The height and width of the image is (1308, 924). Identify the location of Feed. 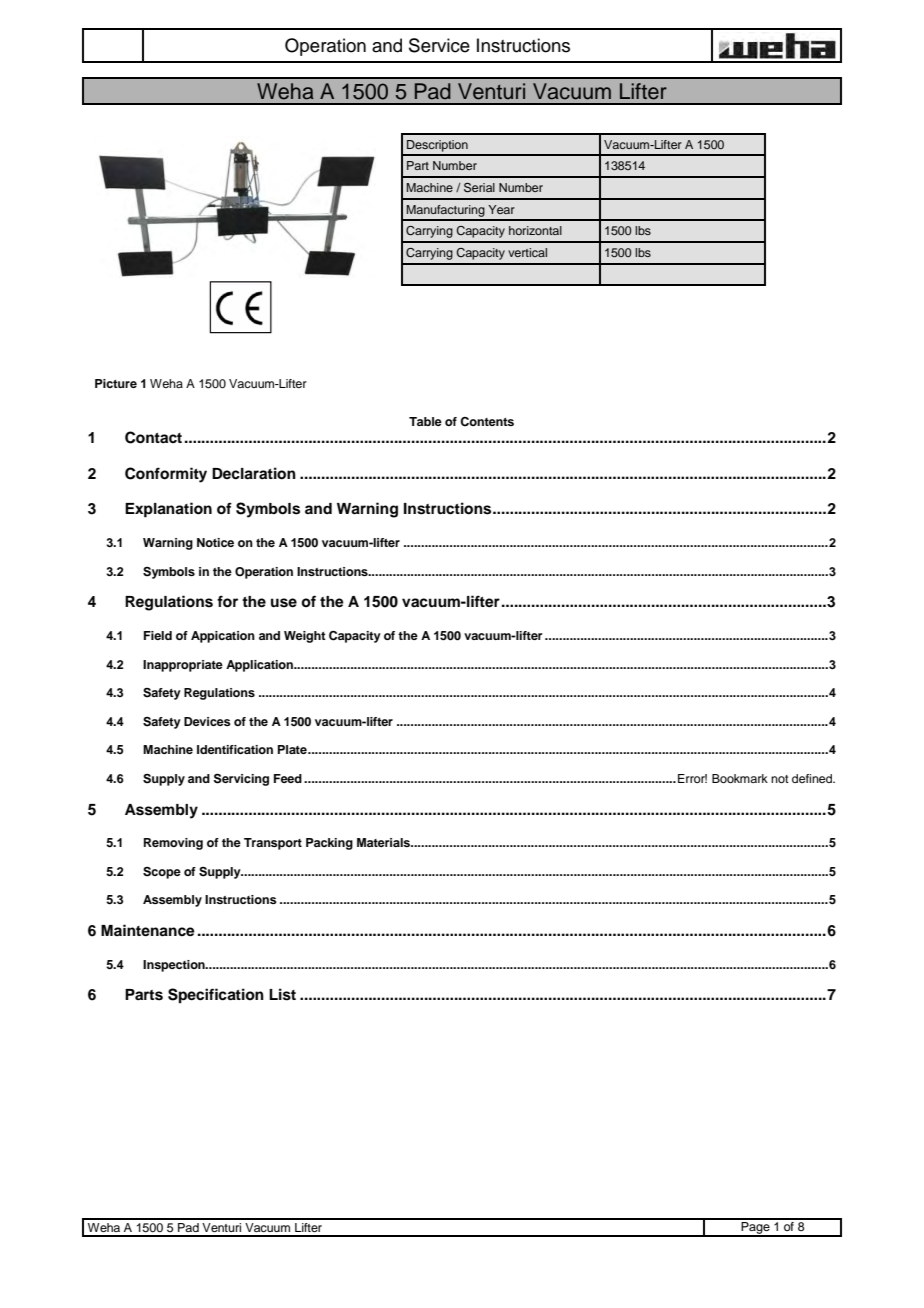
(288, 778).
